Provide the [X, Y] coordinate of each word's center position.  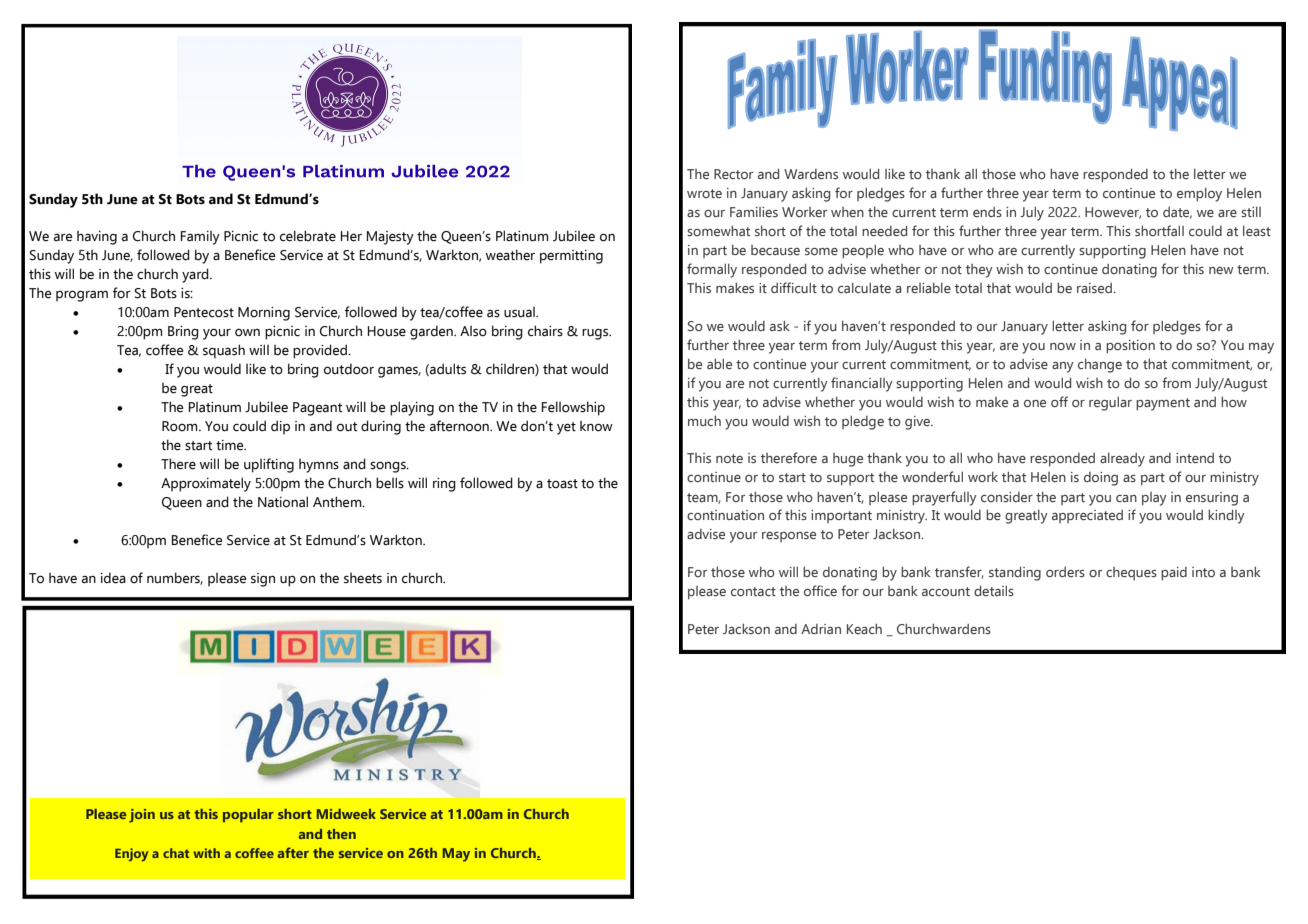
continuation [725, 515]
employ [1199, 195]
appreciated [1087, 516]
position [1130, 347]
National [283, 502]
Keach [864, 629]
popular [248, 815]
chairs [545, 331]
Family [200, 238]
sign [263, 580]
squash [224, 351]
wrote [704, 193]
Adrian [821, 629]
